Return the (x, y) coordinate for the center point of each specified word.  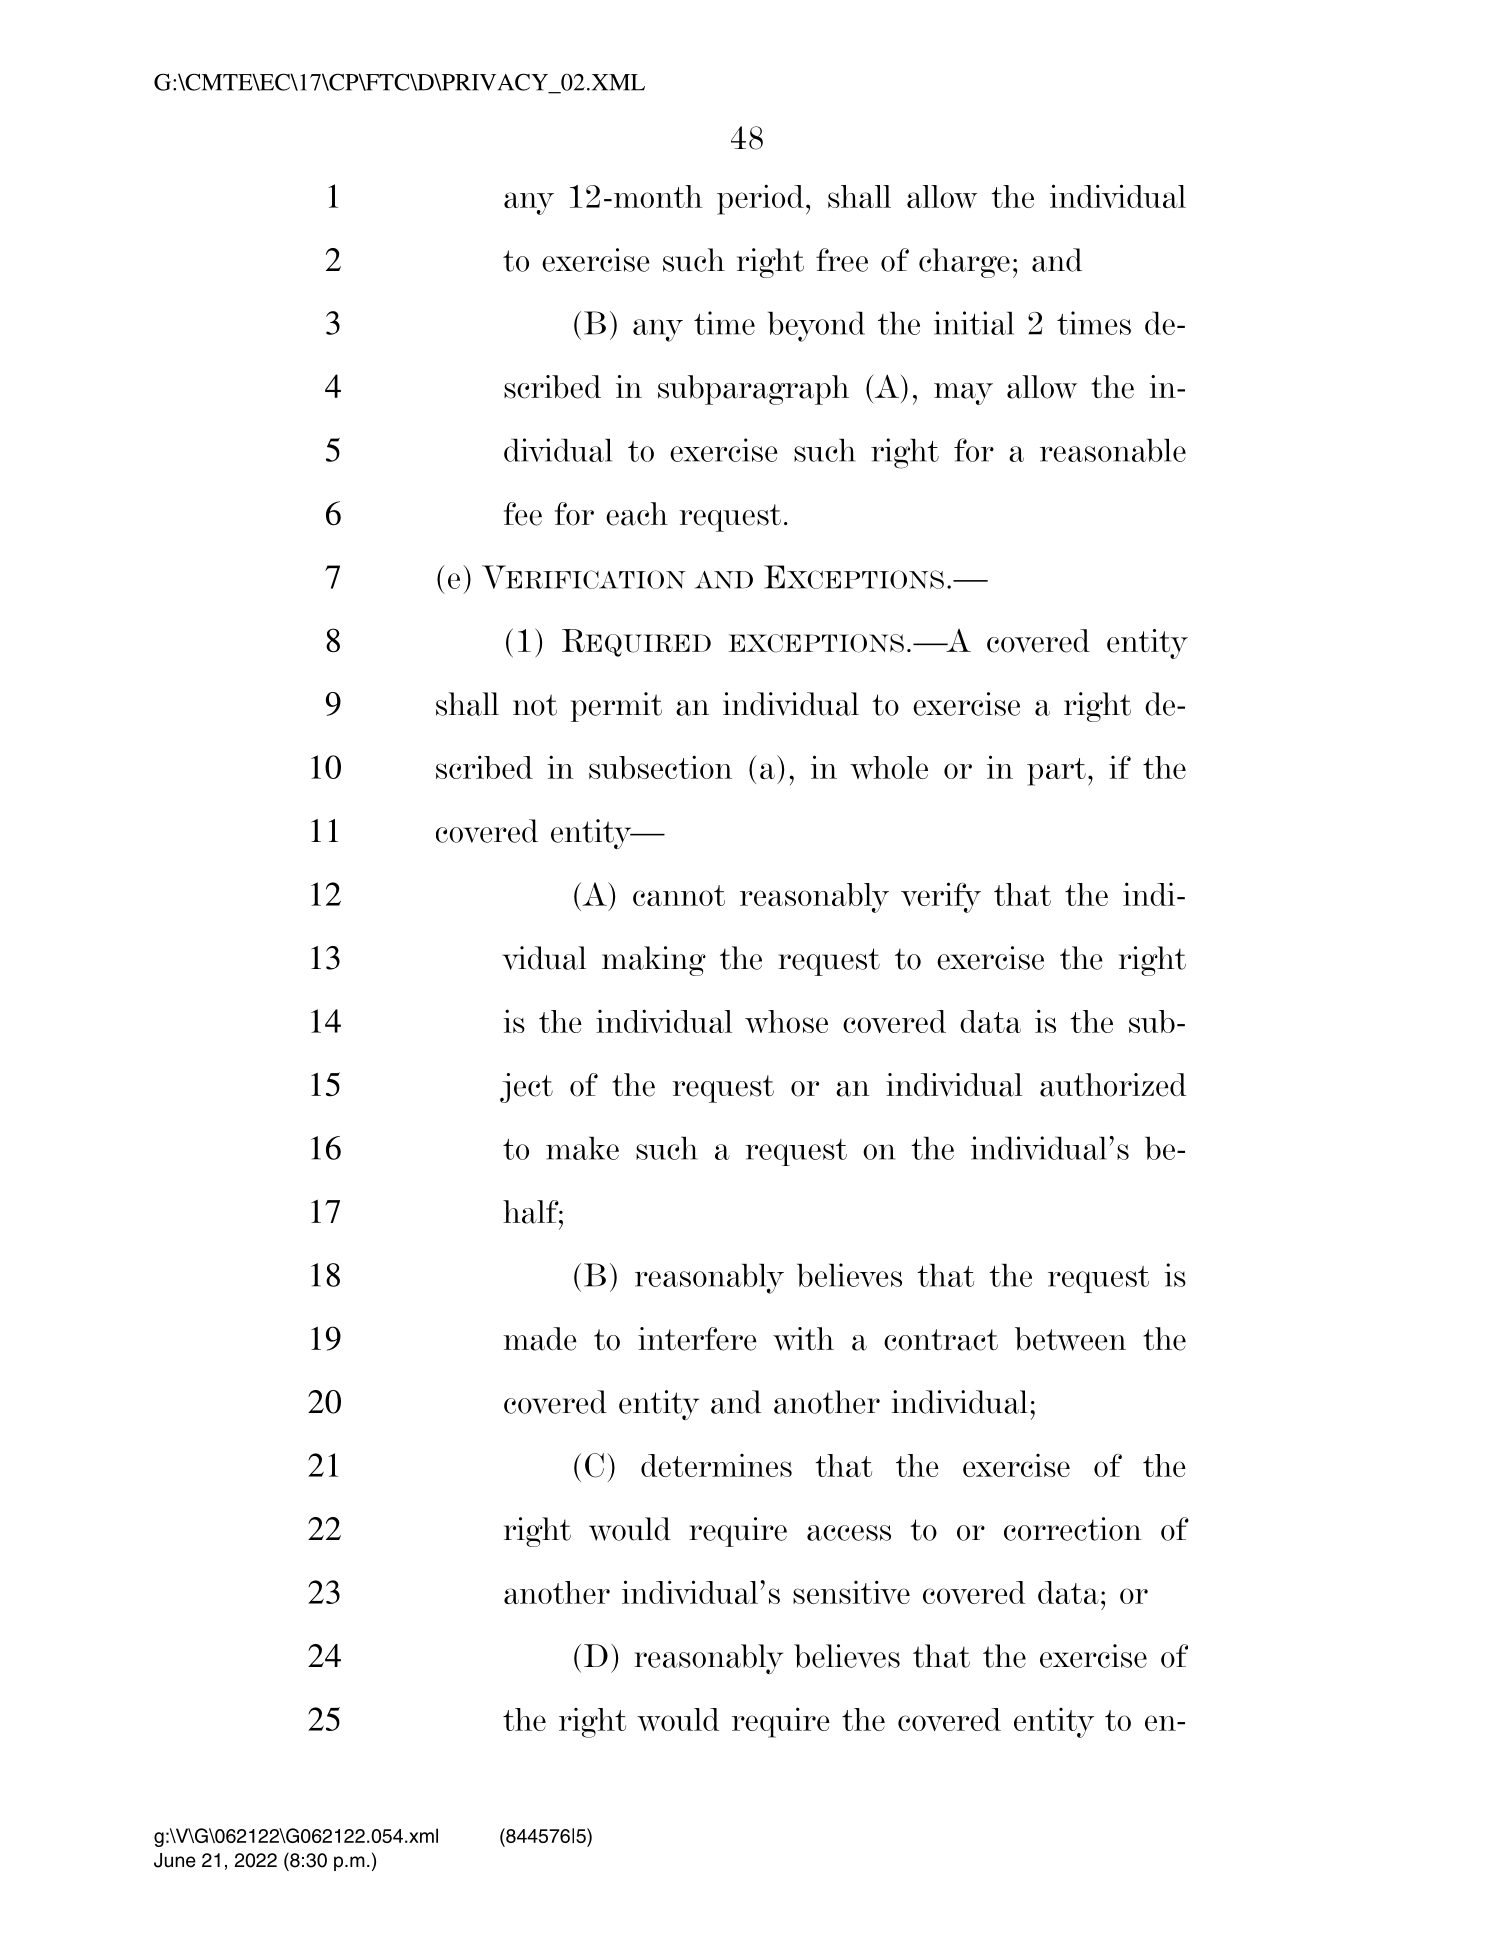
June (175, 1860)
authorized (1113, 1085)
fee (523, 514)
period (760, 199)
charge (964, 263)
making (654, 961)
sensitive (851, 1592)
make (582, 1148)
